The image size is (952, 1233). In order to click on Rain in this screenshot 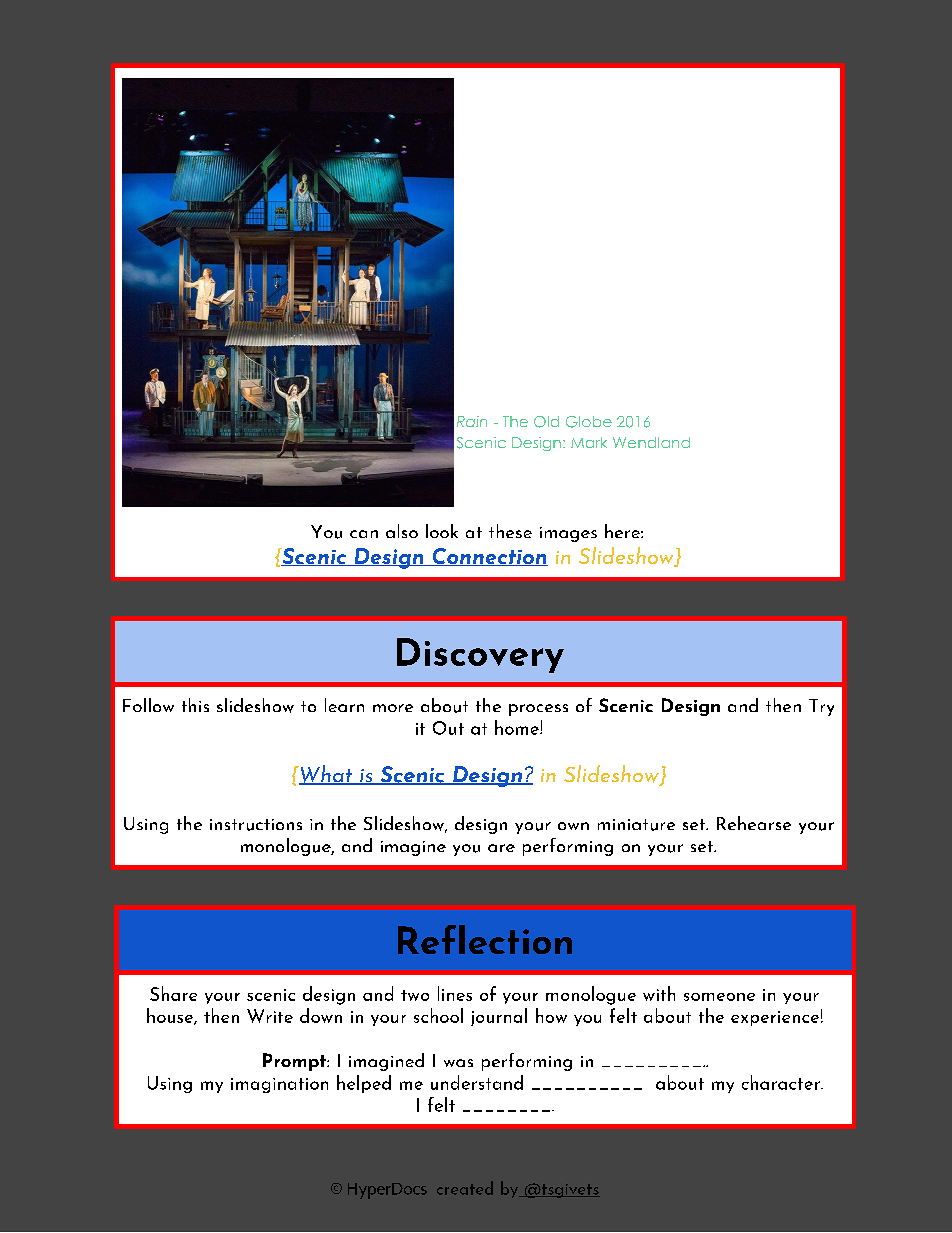, I will do `click(472, 421)`.
